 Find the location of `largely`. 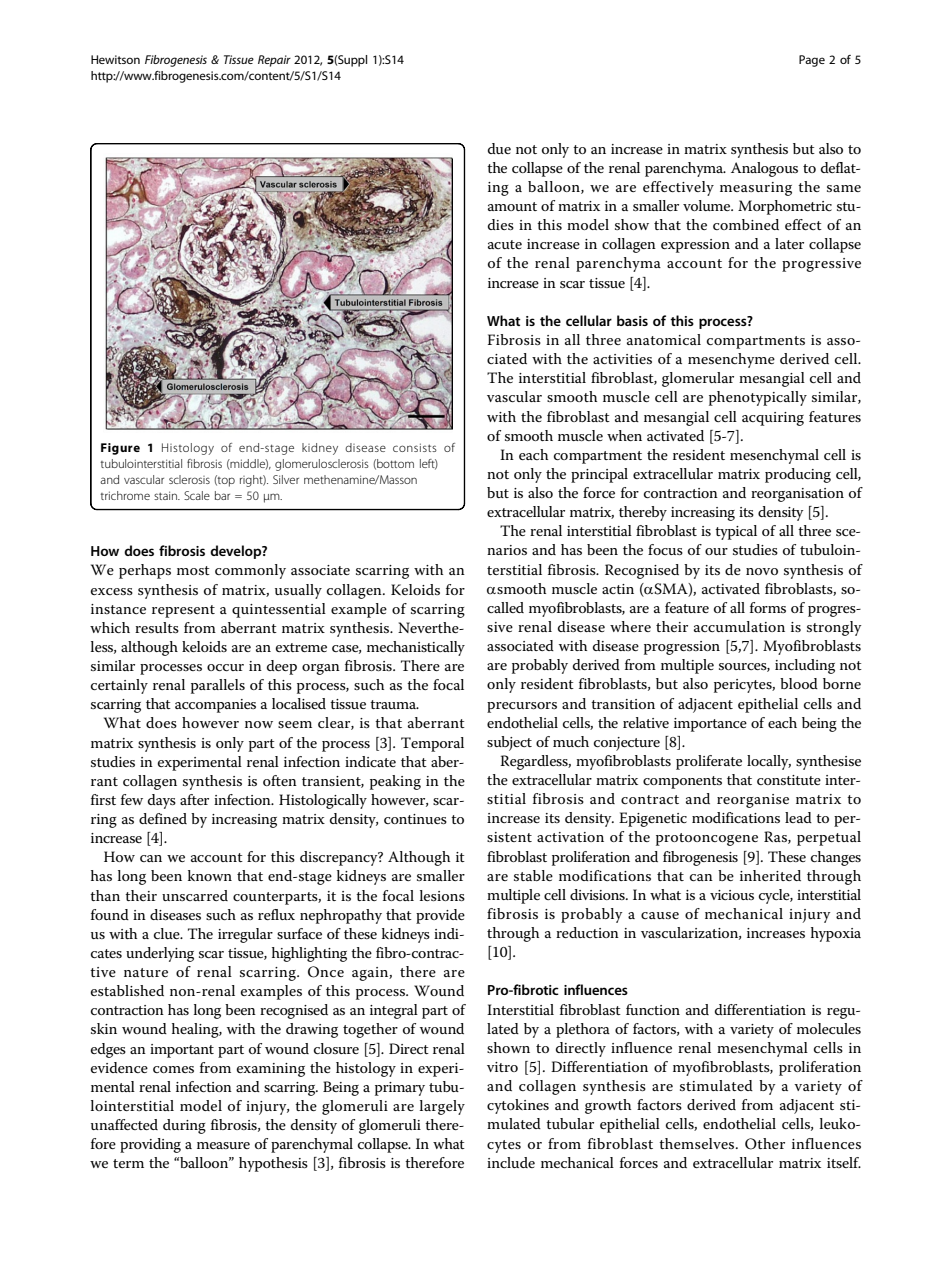

largely is located at coordinates (442, 1107).
